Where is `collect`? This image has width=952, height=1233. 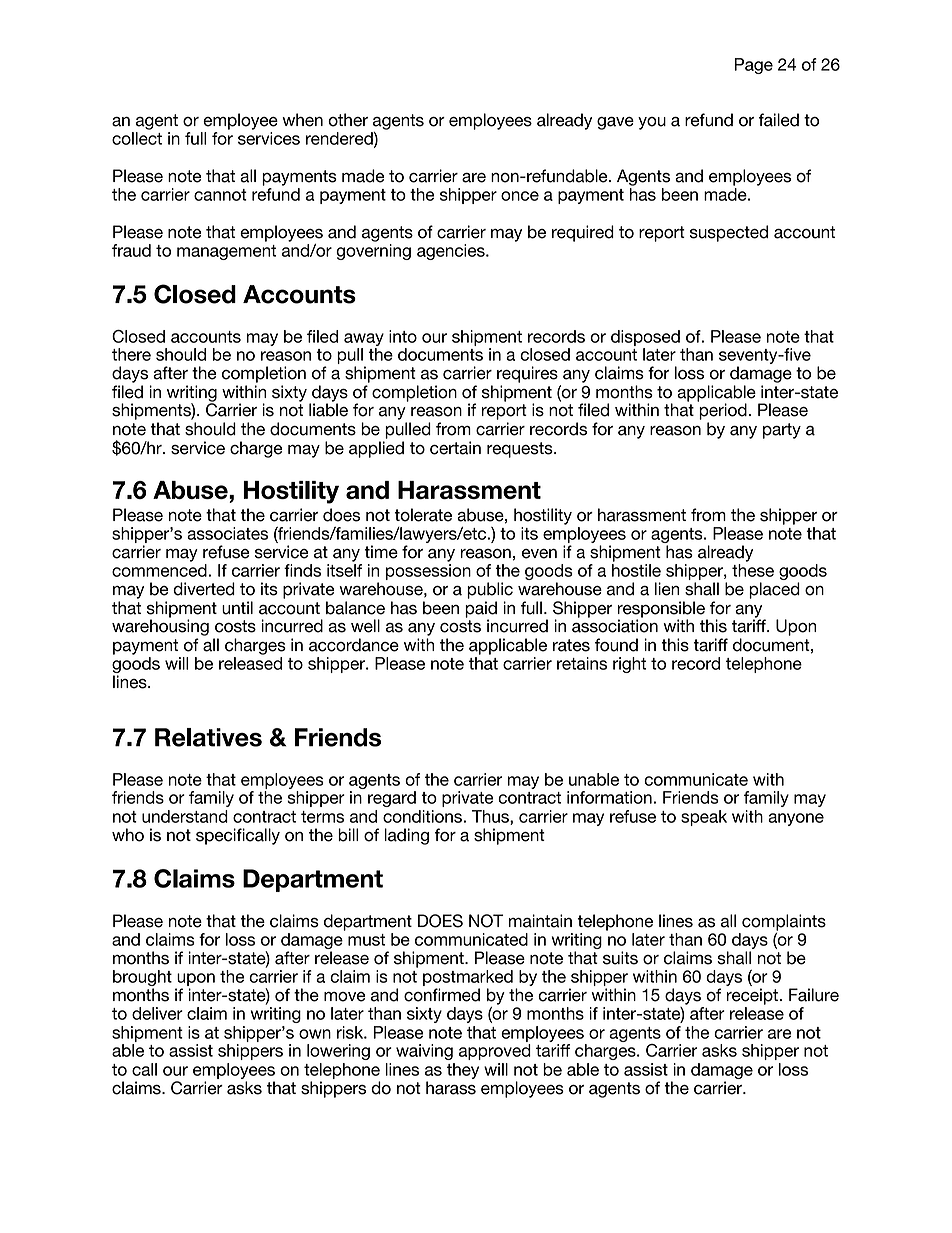
collect is located at coordinates (137, 138).
